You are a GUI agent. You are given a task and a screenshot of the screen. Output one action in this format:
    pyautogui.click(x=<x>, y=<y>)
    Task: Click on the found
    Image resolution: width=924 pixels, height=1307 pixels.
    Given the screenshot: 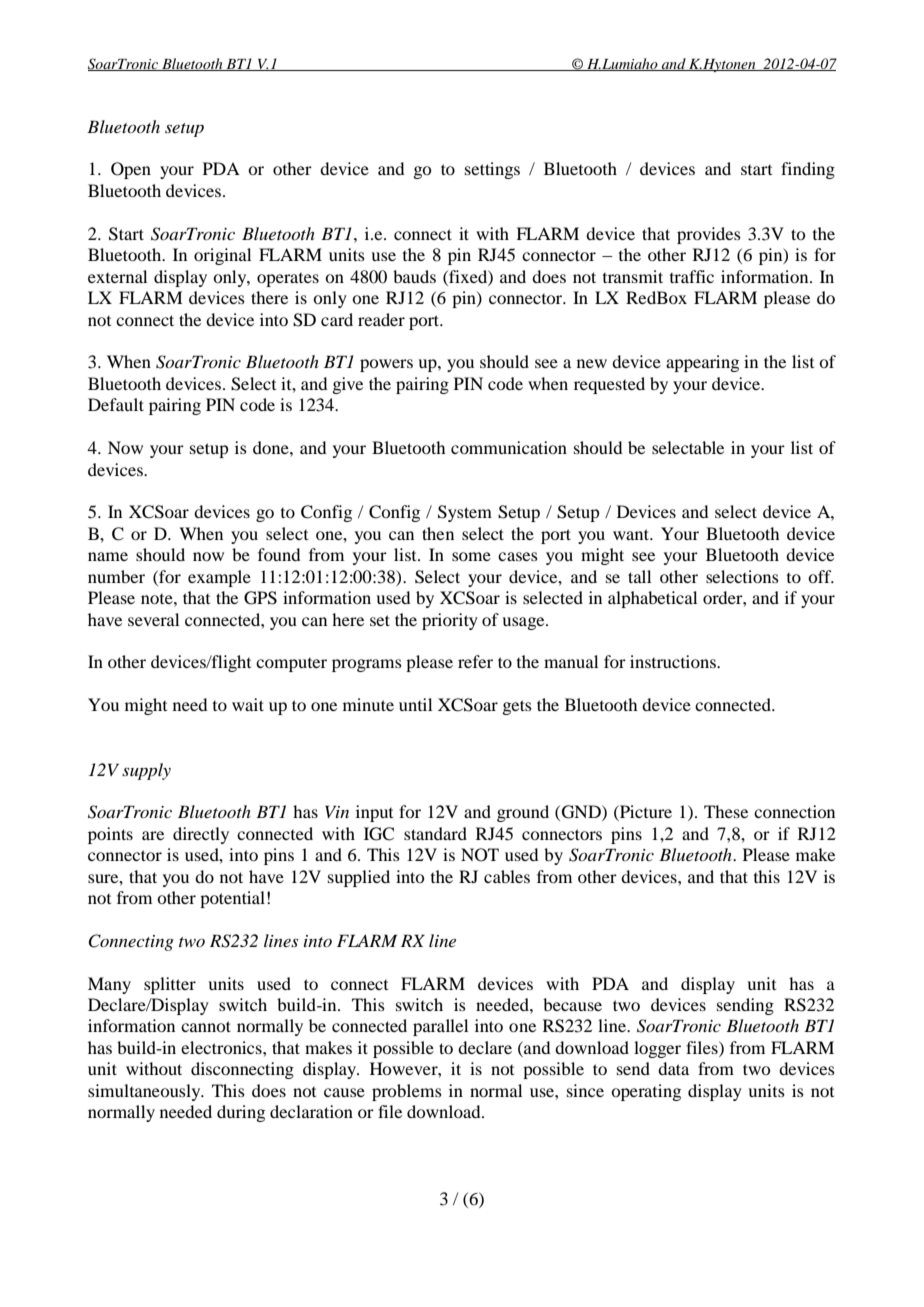 What is the action you would take?
    pyautogui.click(x=279, y=554)
